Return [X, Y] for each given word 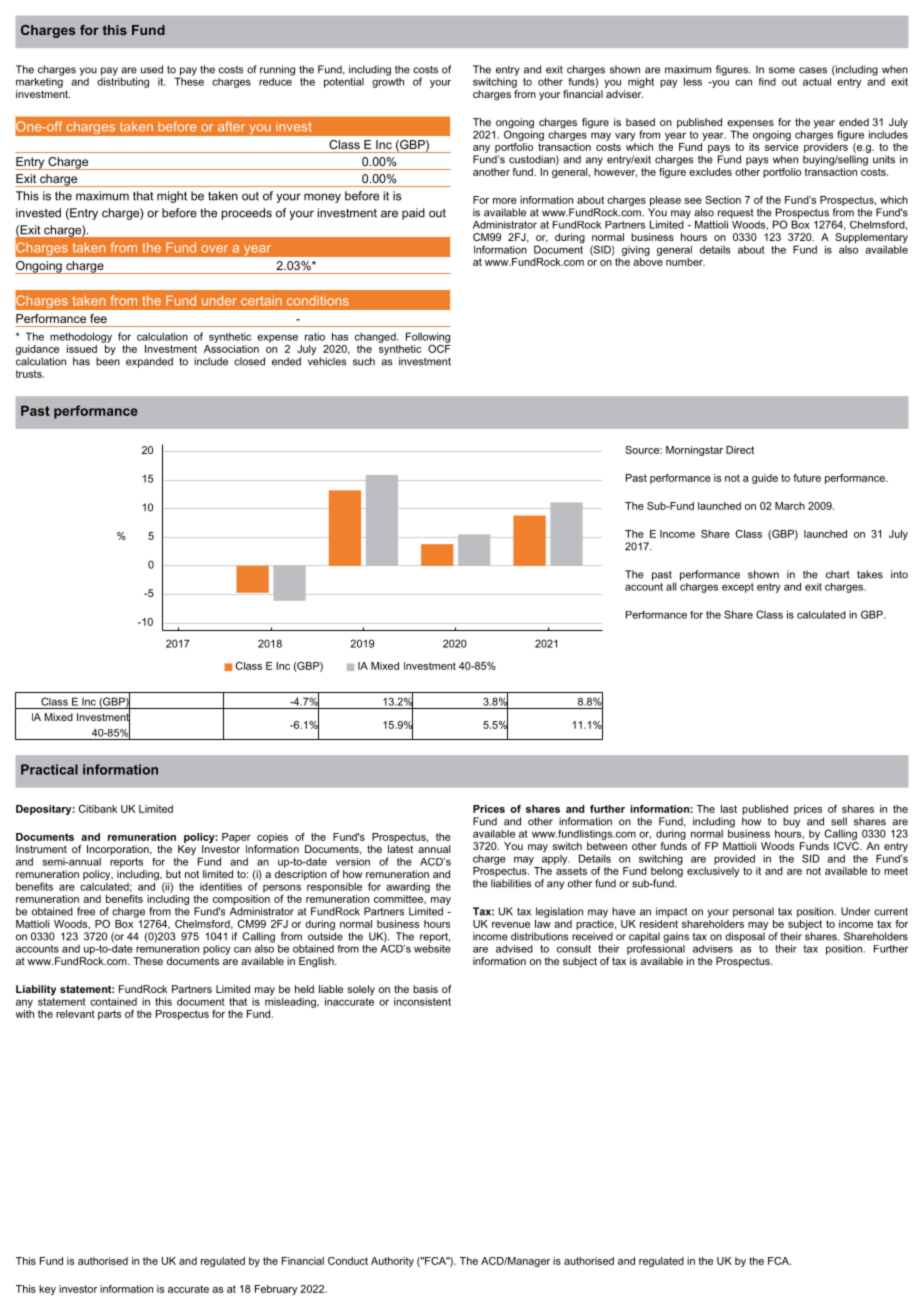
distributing [123, 81]
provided [734, 859]
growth [388, 81]
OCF [439, 347]
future [807, 478]
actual [817, 82]
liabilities [511, 883]
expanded [149, 362]
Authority [392, 1262]
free [86, 911]
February [276, 1290]
